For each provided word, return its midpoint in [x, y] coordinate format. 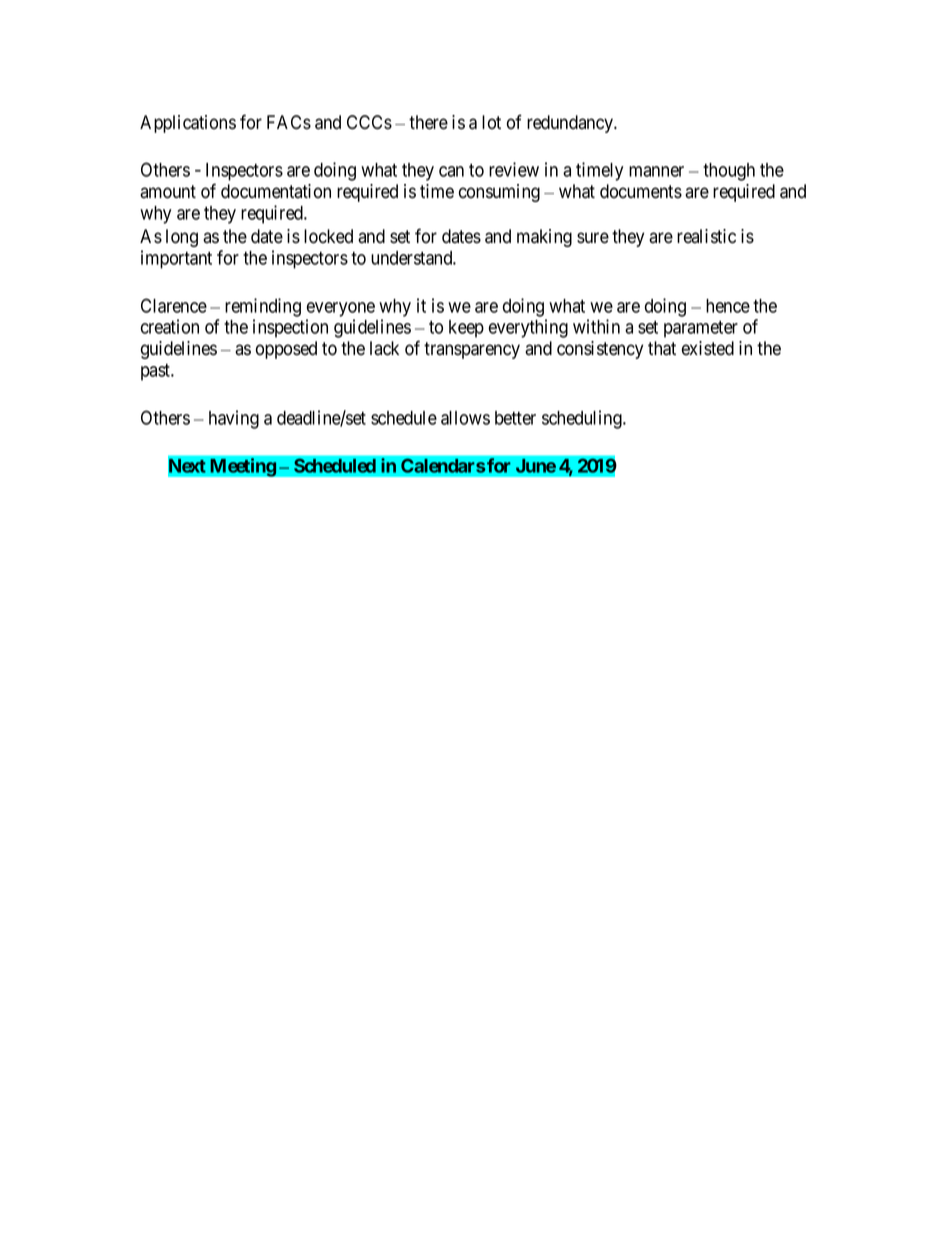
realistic [706, 236]
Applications [188, 124]
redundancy [571, 124]
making [544, 238]
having [234, 419]
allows [465, 418]
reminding [263, 307]
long [182, 238]
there [428, 122]
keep [466, 329]
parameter [701, 329]
